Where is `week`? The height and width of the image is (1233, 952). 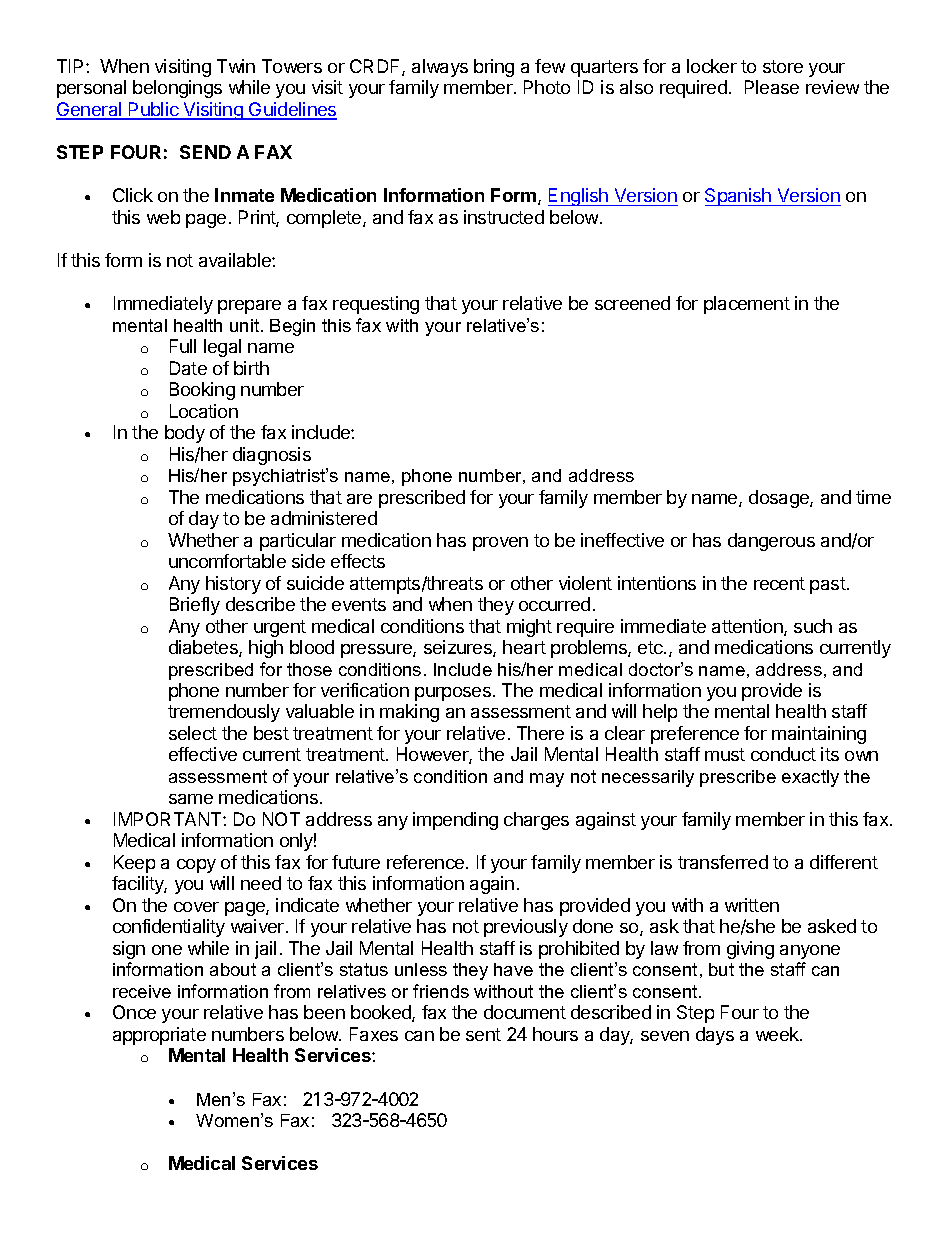
week is located at coordinates (778, 1034).
